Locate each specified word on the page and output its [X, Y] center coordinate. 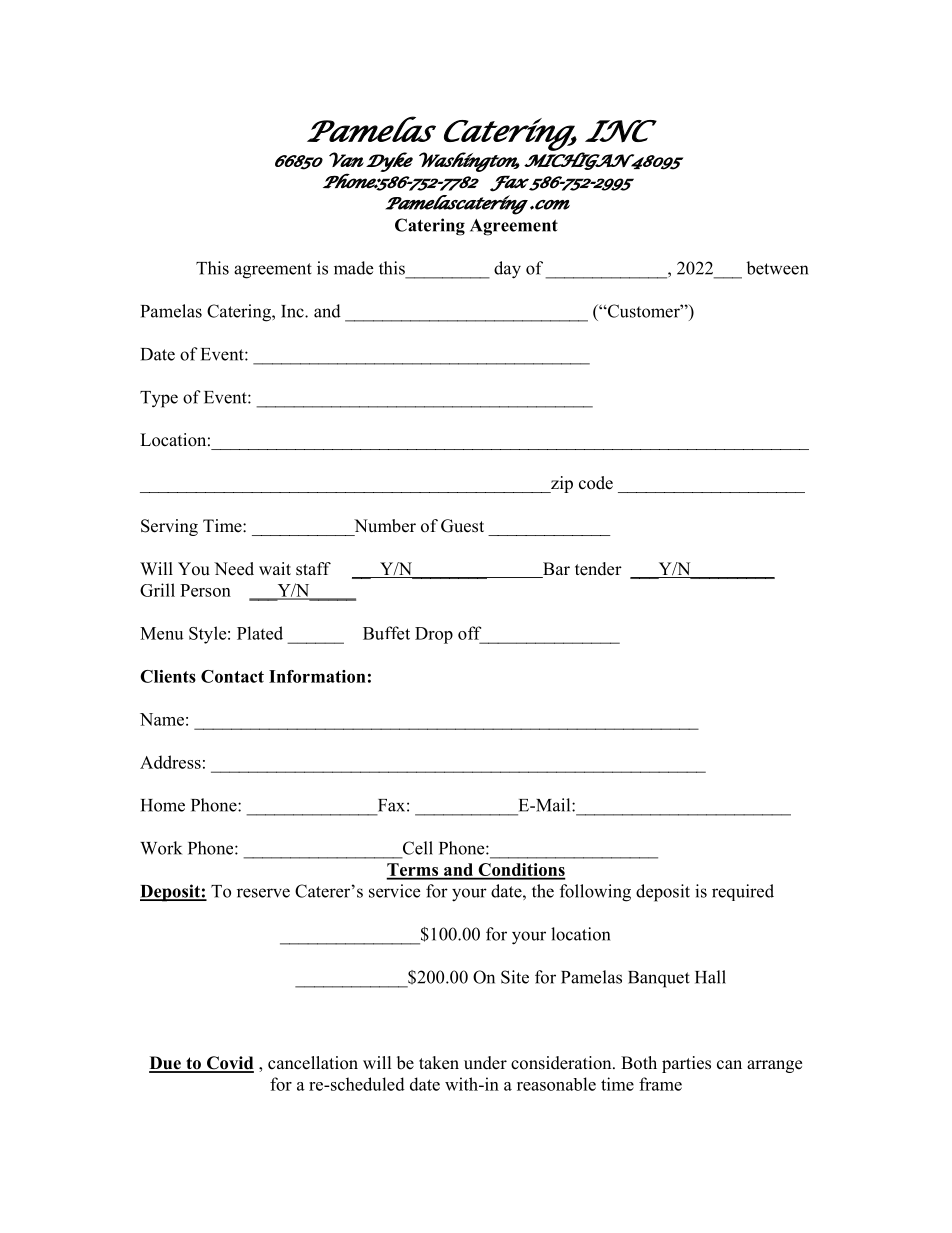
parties [686, 1064]
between [777, 268]
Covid [229, 1064]
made [353, 268]
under [485, 1063]
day [507, 270]
